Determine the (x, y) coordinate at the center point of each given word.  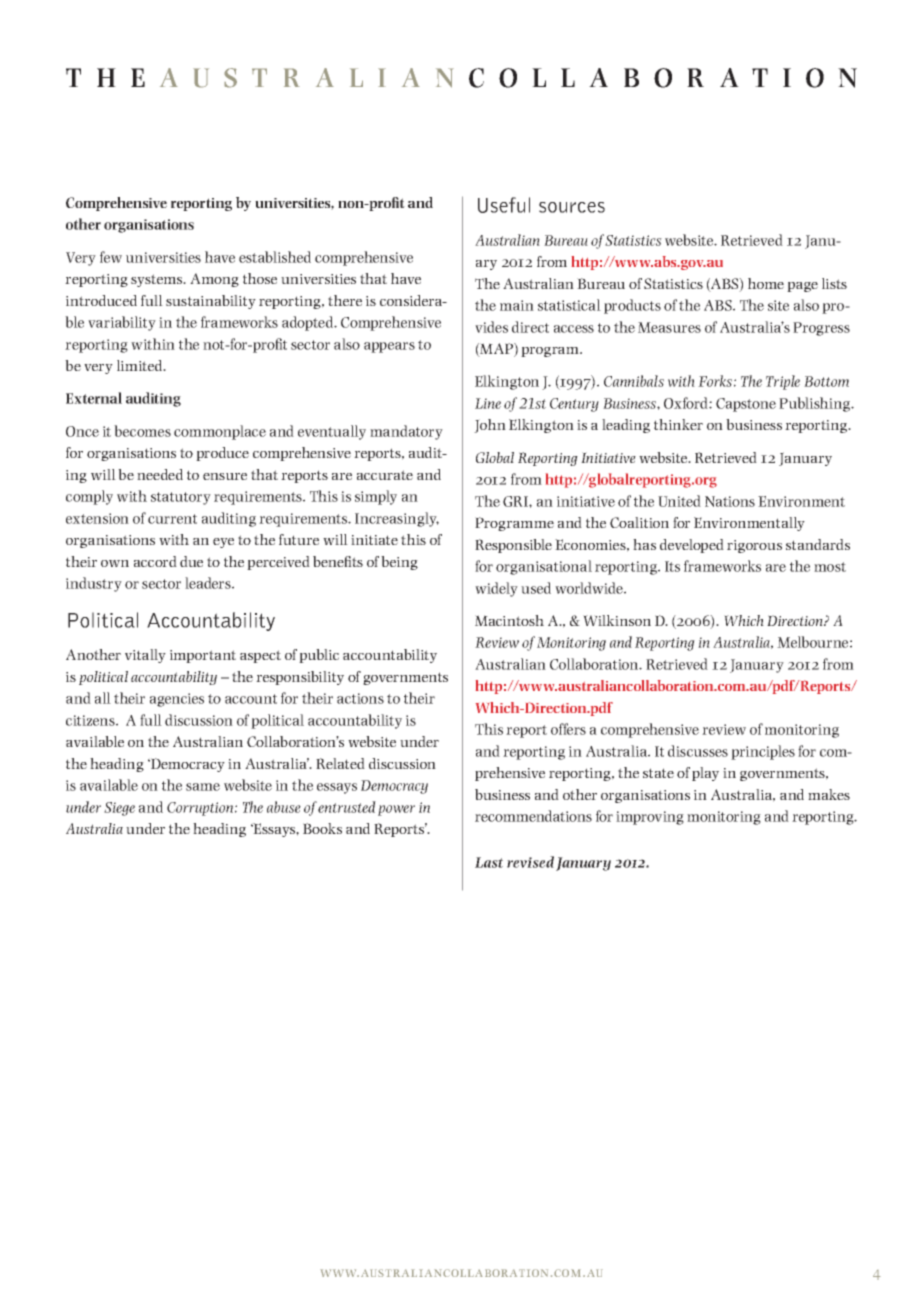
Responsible (513, 546)
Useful (504, 205)
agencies (177, 700)
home (766, 283)
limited (141, 365)
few (111, 257)
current (172, 519)
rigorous (754, 546)
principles (763, 752)
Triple (783, 382)
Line (488, 403)
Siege (119, 809)
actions (360, 698)
